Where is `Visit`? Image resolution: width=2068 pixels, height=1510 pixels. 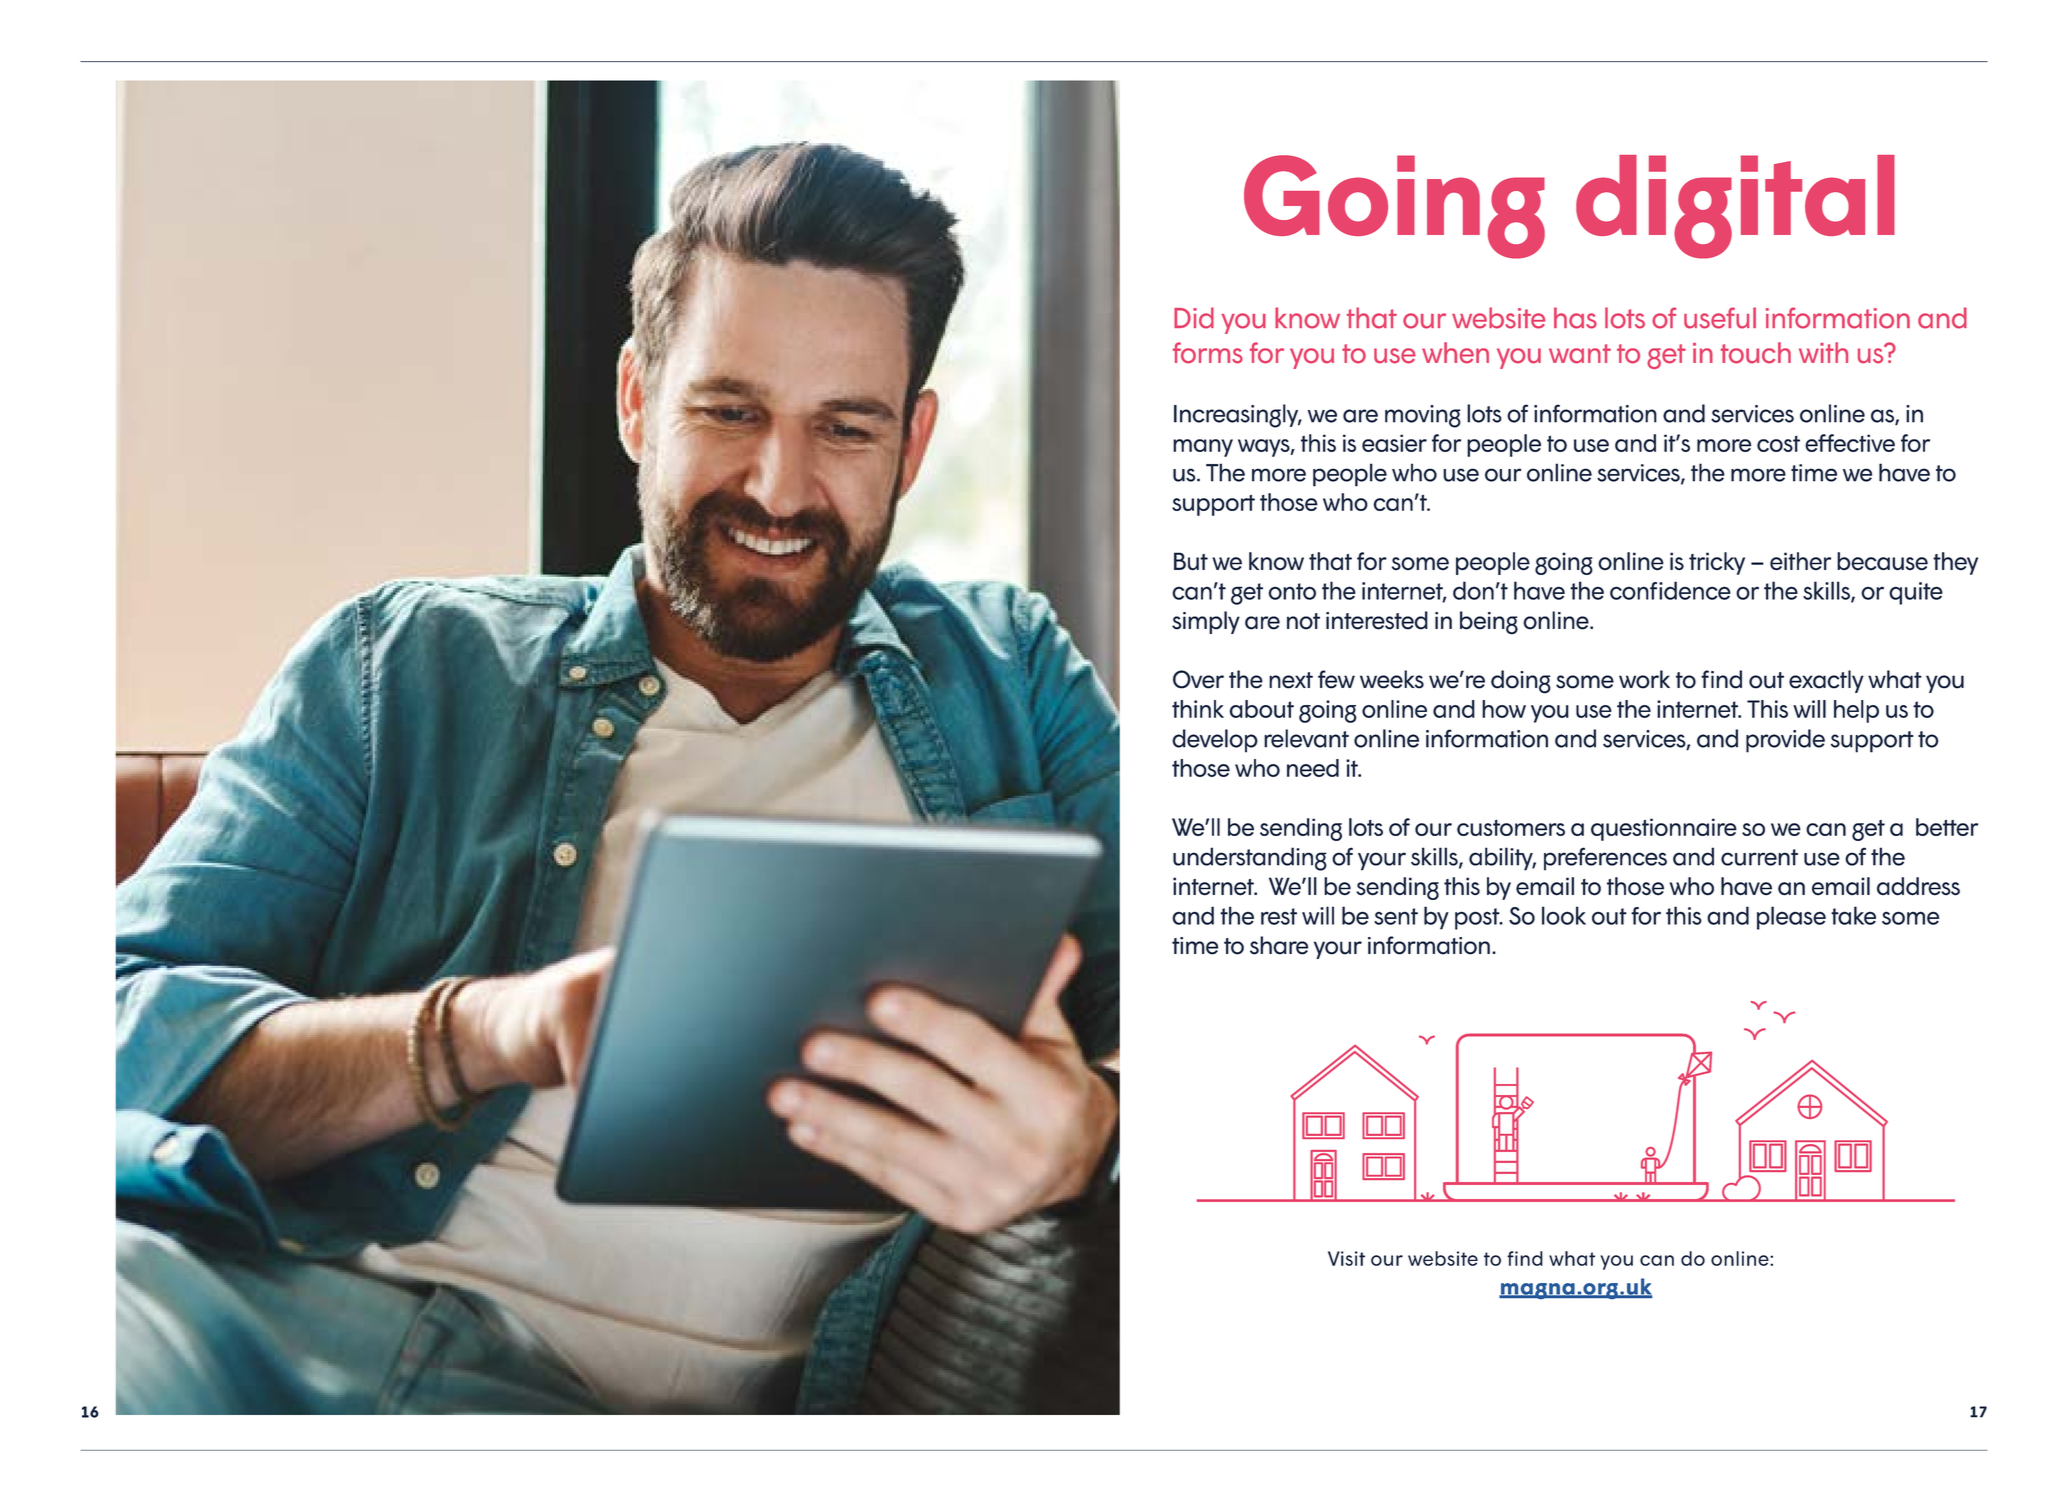
Visit is located at coordinates (1346, 1258).
